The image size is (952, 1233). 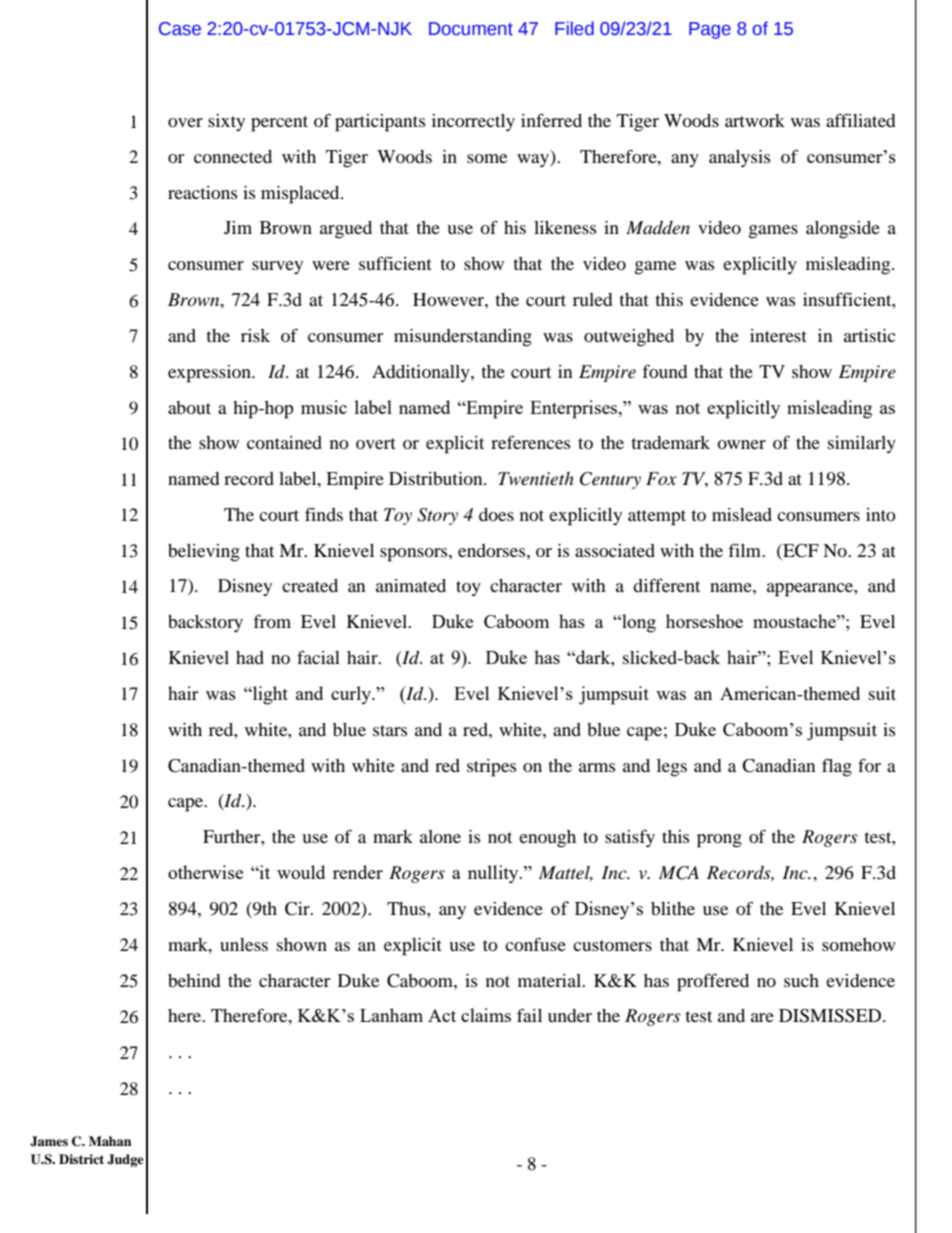 I want to click on Mahan, so click(x=110, y=1141).
